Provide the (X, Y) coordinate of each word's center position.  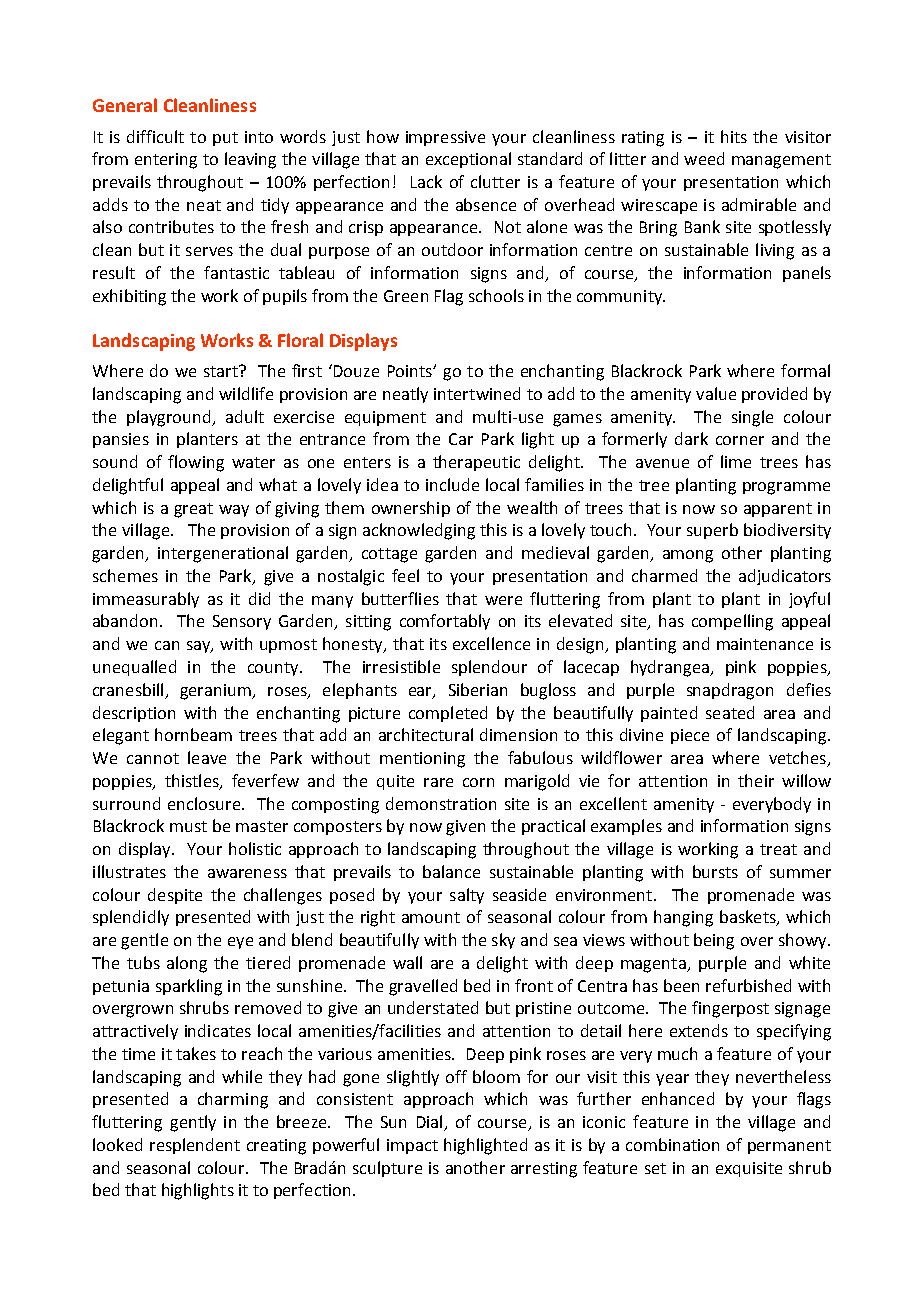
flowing (196, 463)
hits (734, 136)
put (225, 139)
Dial (431, 1123)
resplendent (195, 1146)
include (452, 484)
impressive (445, 138)
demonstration (441, 803)
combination (672, 1144)
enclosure (205, 803)
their (756, 780)
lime (736, 461)
